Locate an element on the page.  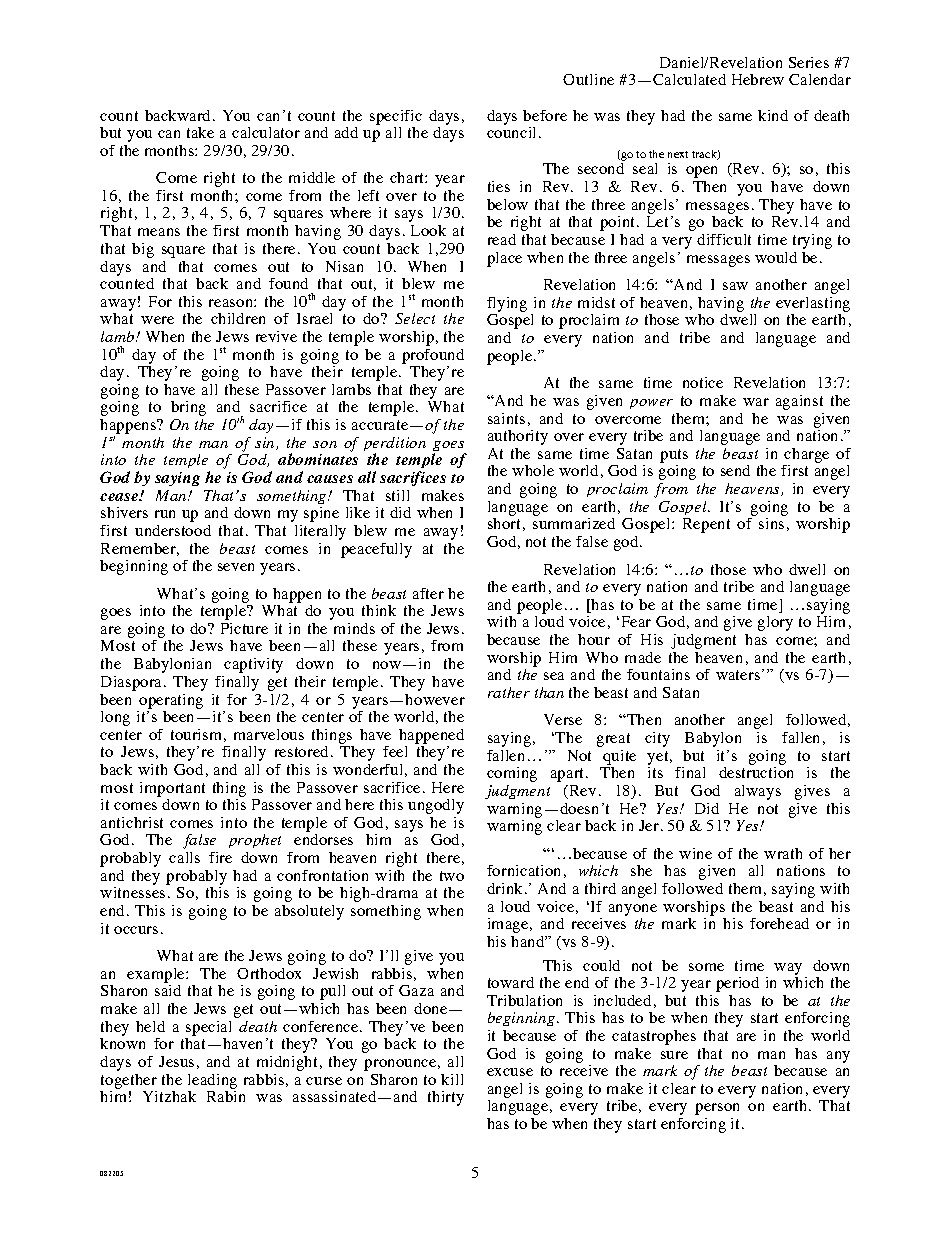
leading is located at coordinates (212, 1081).
